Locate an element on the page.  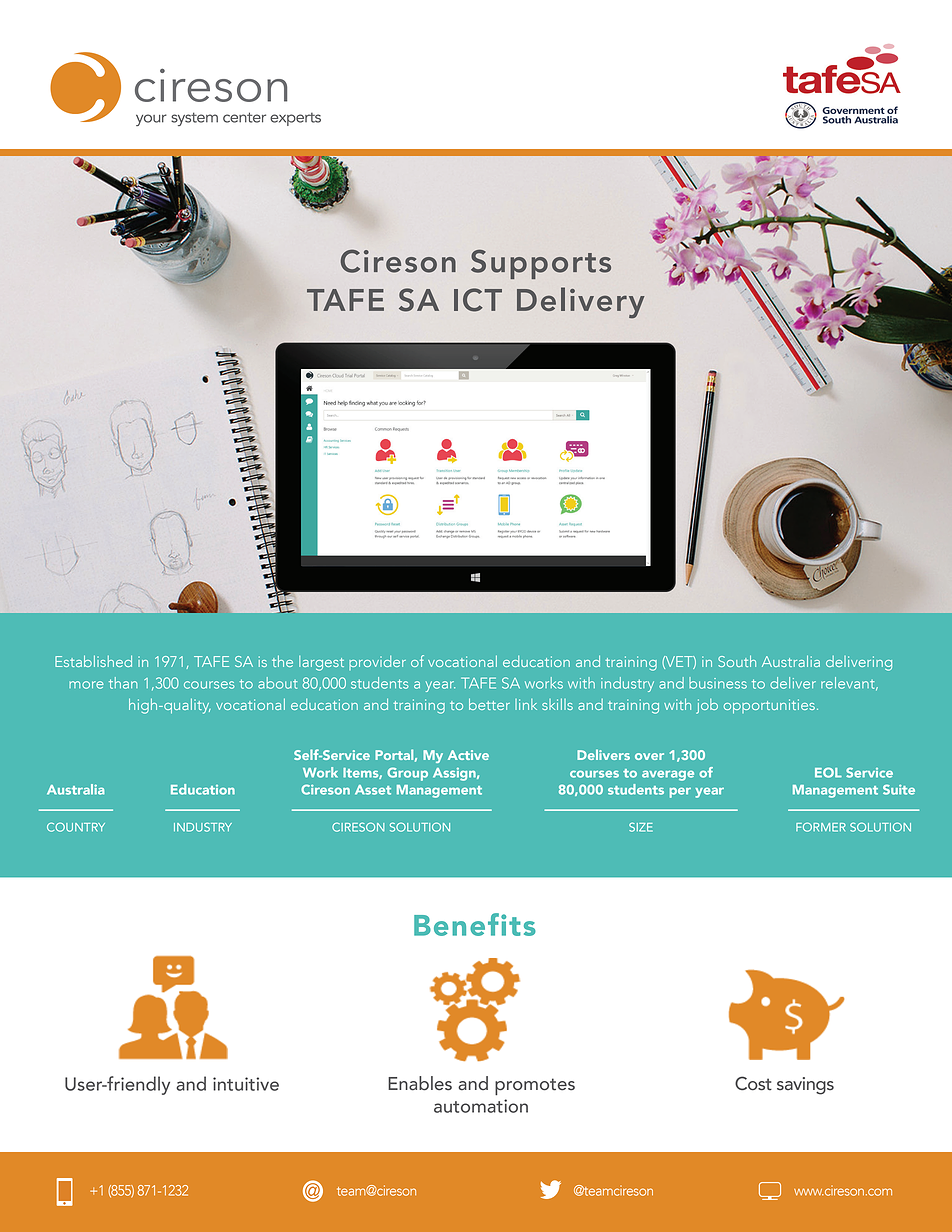
ICT is located at coordinates (478, 300).
